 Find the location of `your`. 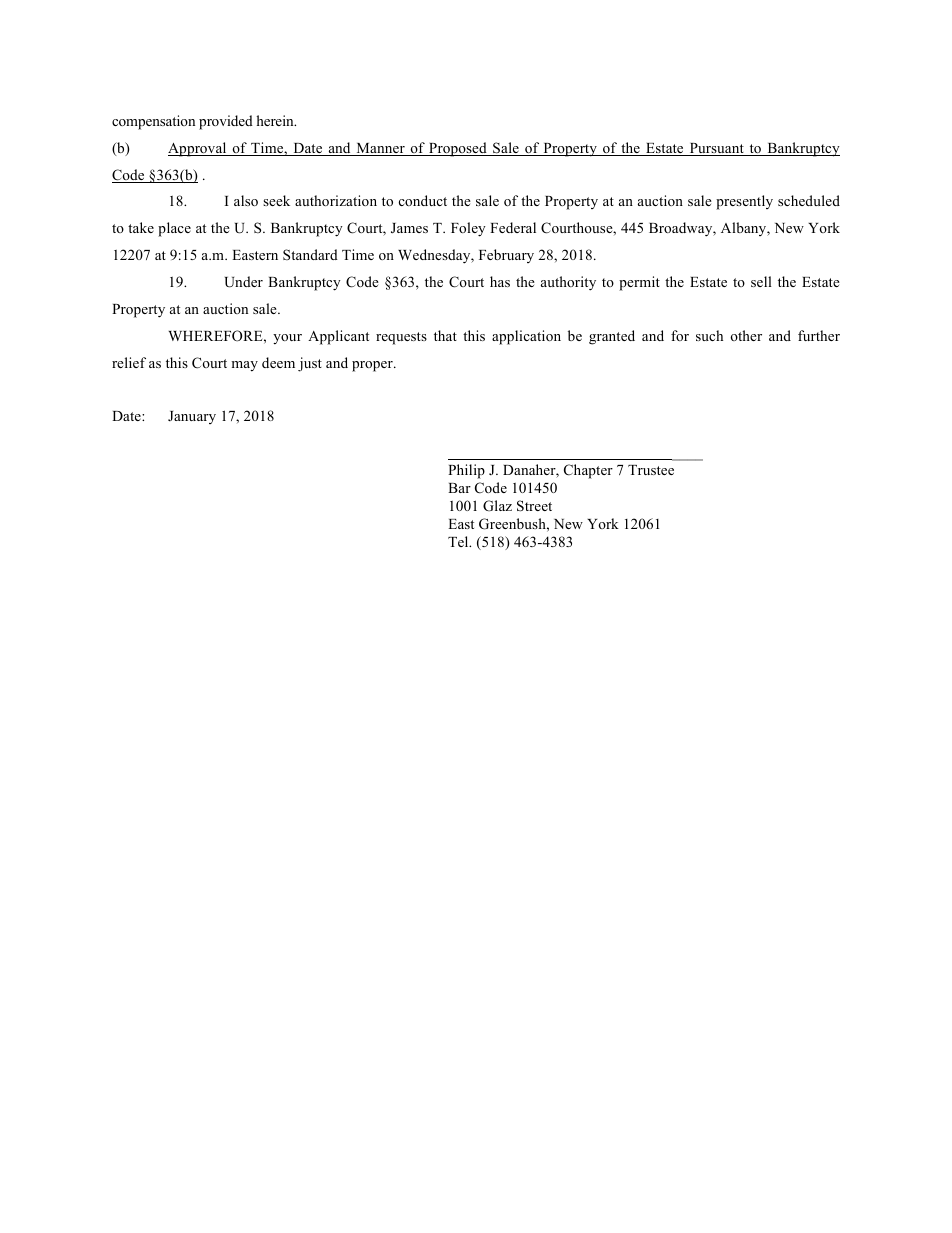

your is located at coordinates (287, 339).
